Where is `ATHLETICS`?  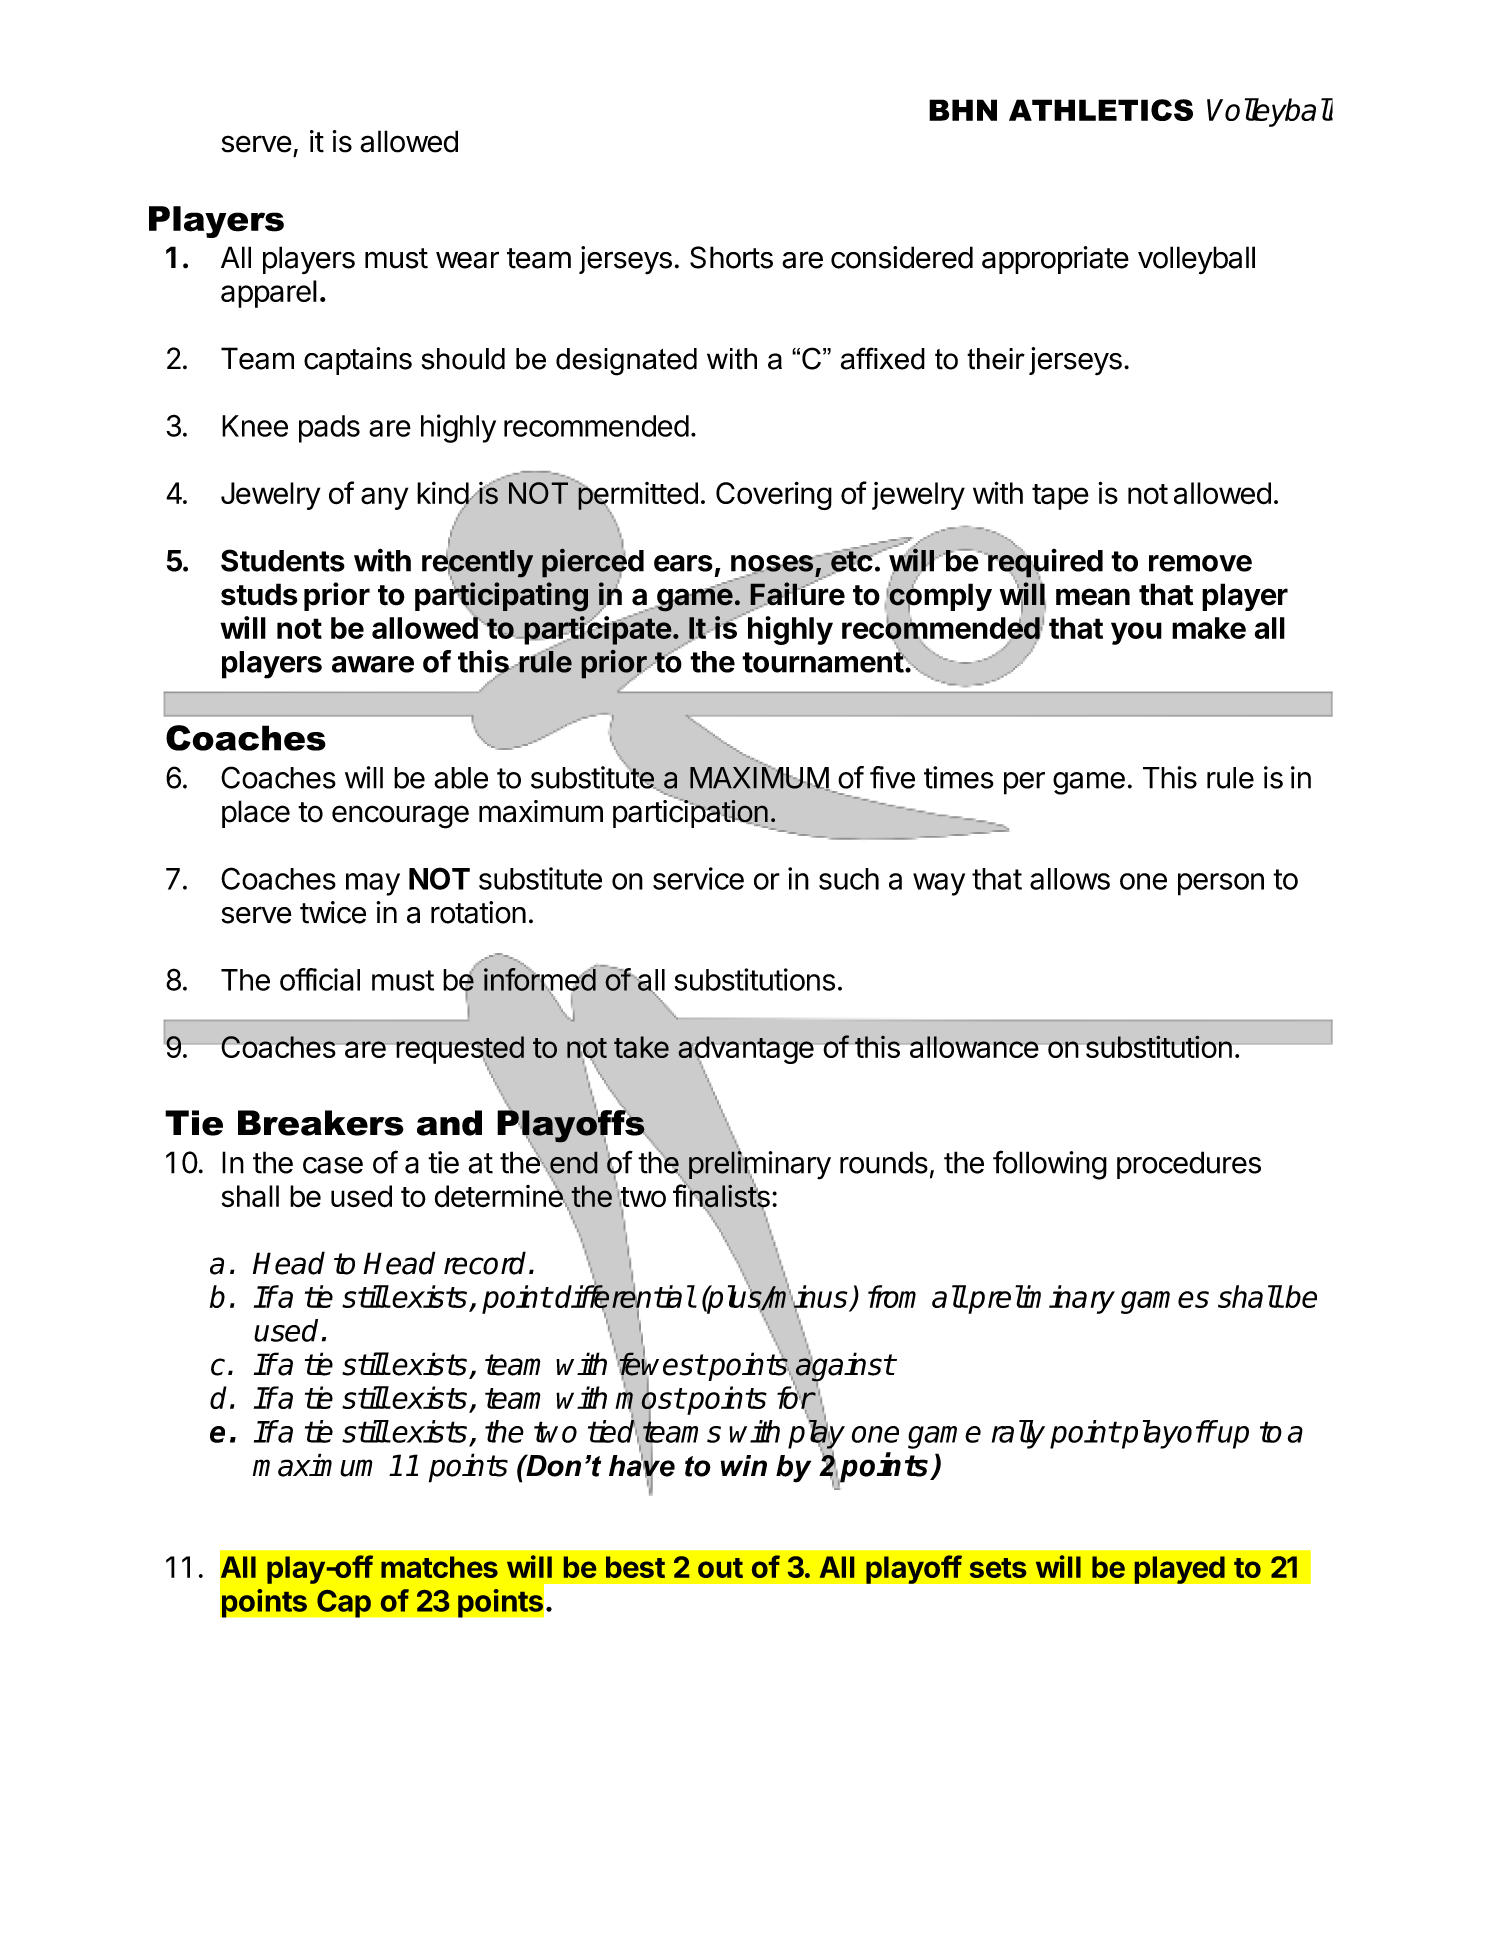
ATHLETICS is located at coordinates (1101, 110).
